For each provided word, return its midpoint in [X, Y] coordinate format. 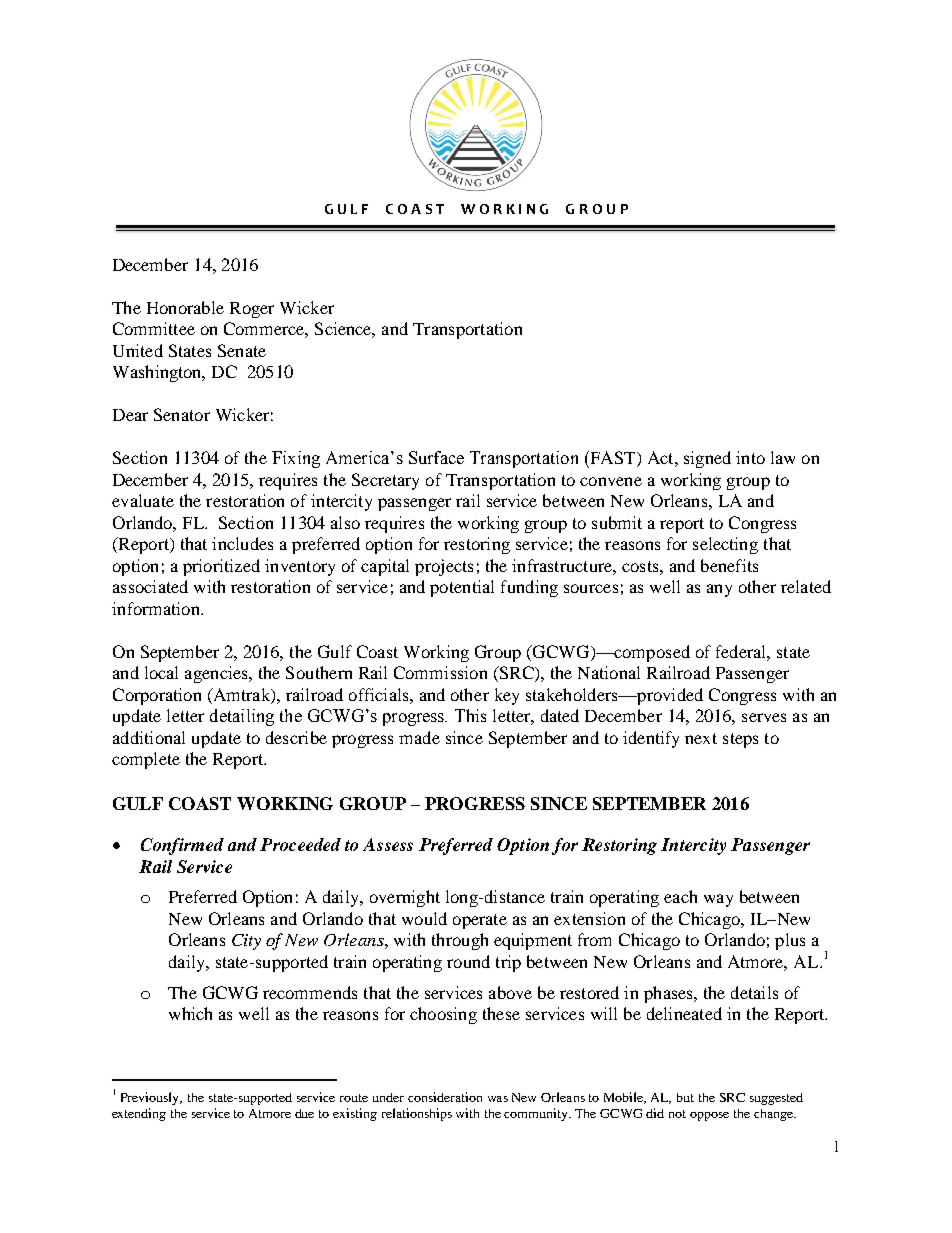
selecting [725, 545]
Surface [436, 457]
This [470, 715]
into [750, 457]
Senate [242, 350]
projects [444, 567]
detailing [242, 717]
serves [764, 717]
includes [242, 543]
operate [480, 921]
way [718, 900]
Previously [151, 1098]
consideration [445, 1097]
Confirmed [182, 846]
